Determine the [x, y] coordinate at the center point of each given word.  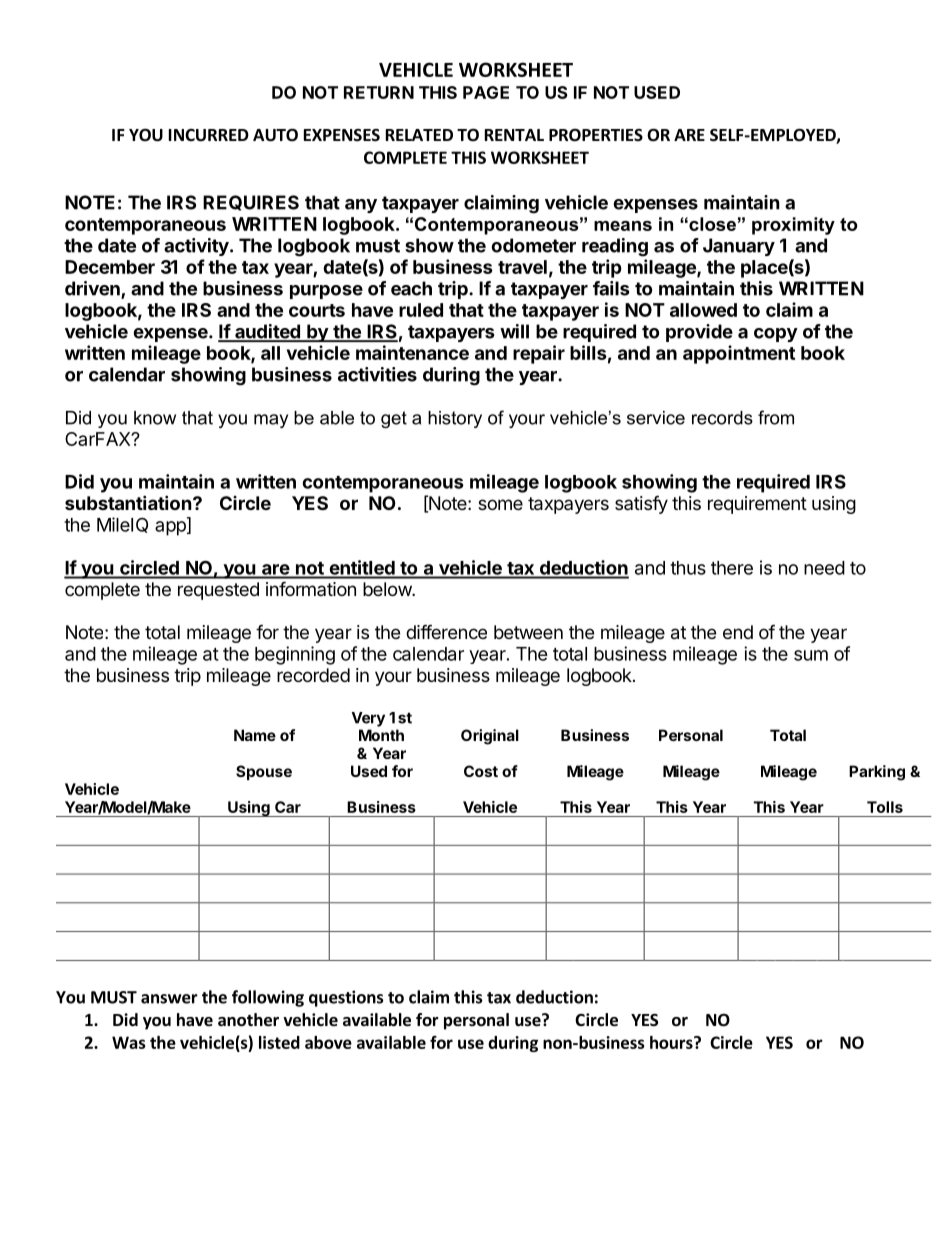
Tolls [885, 807]
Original [490, 737]
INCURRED [209, 135]
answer [169, 999]
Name [255, 735]
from [776, 417]
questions [346, 998]
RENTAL [514, 135]
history [455, 419]
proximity [793, 226]
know [155, 418]
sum [811, 655]
